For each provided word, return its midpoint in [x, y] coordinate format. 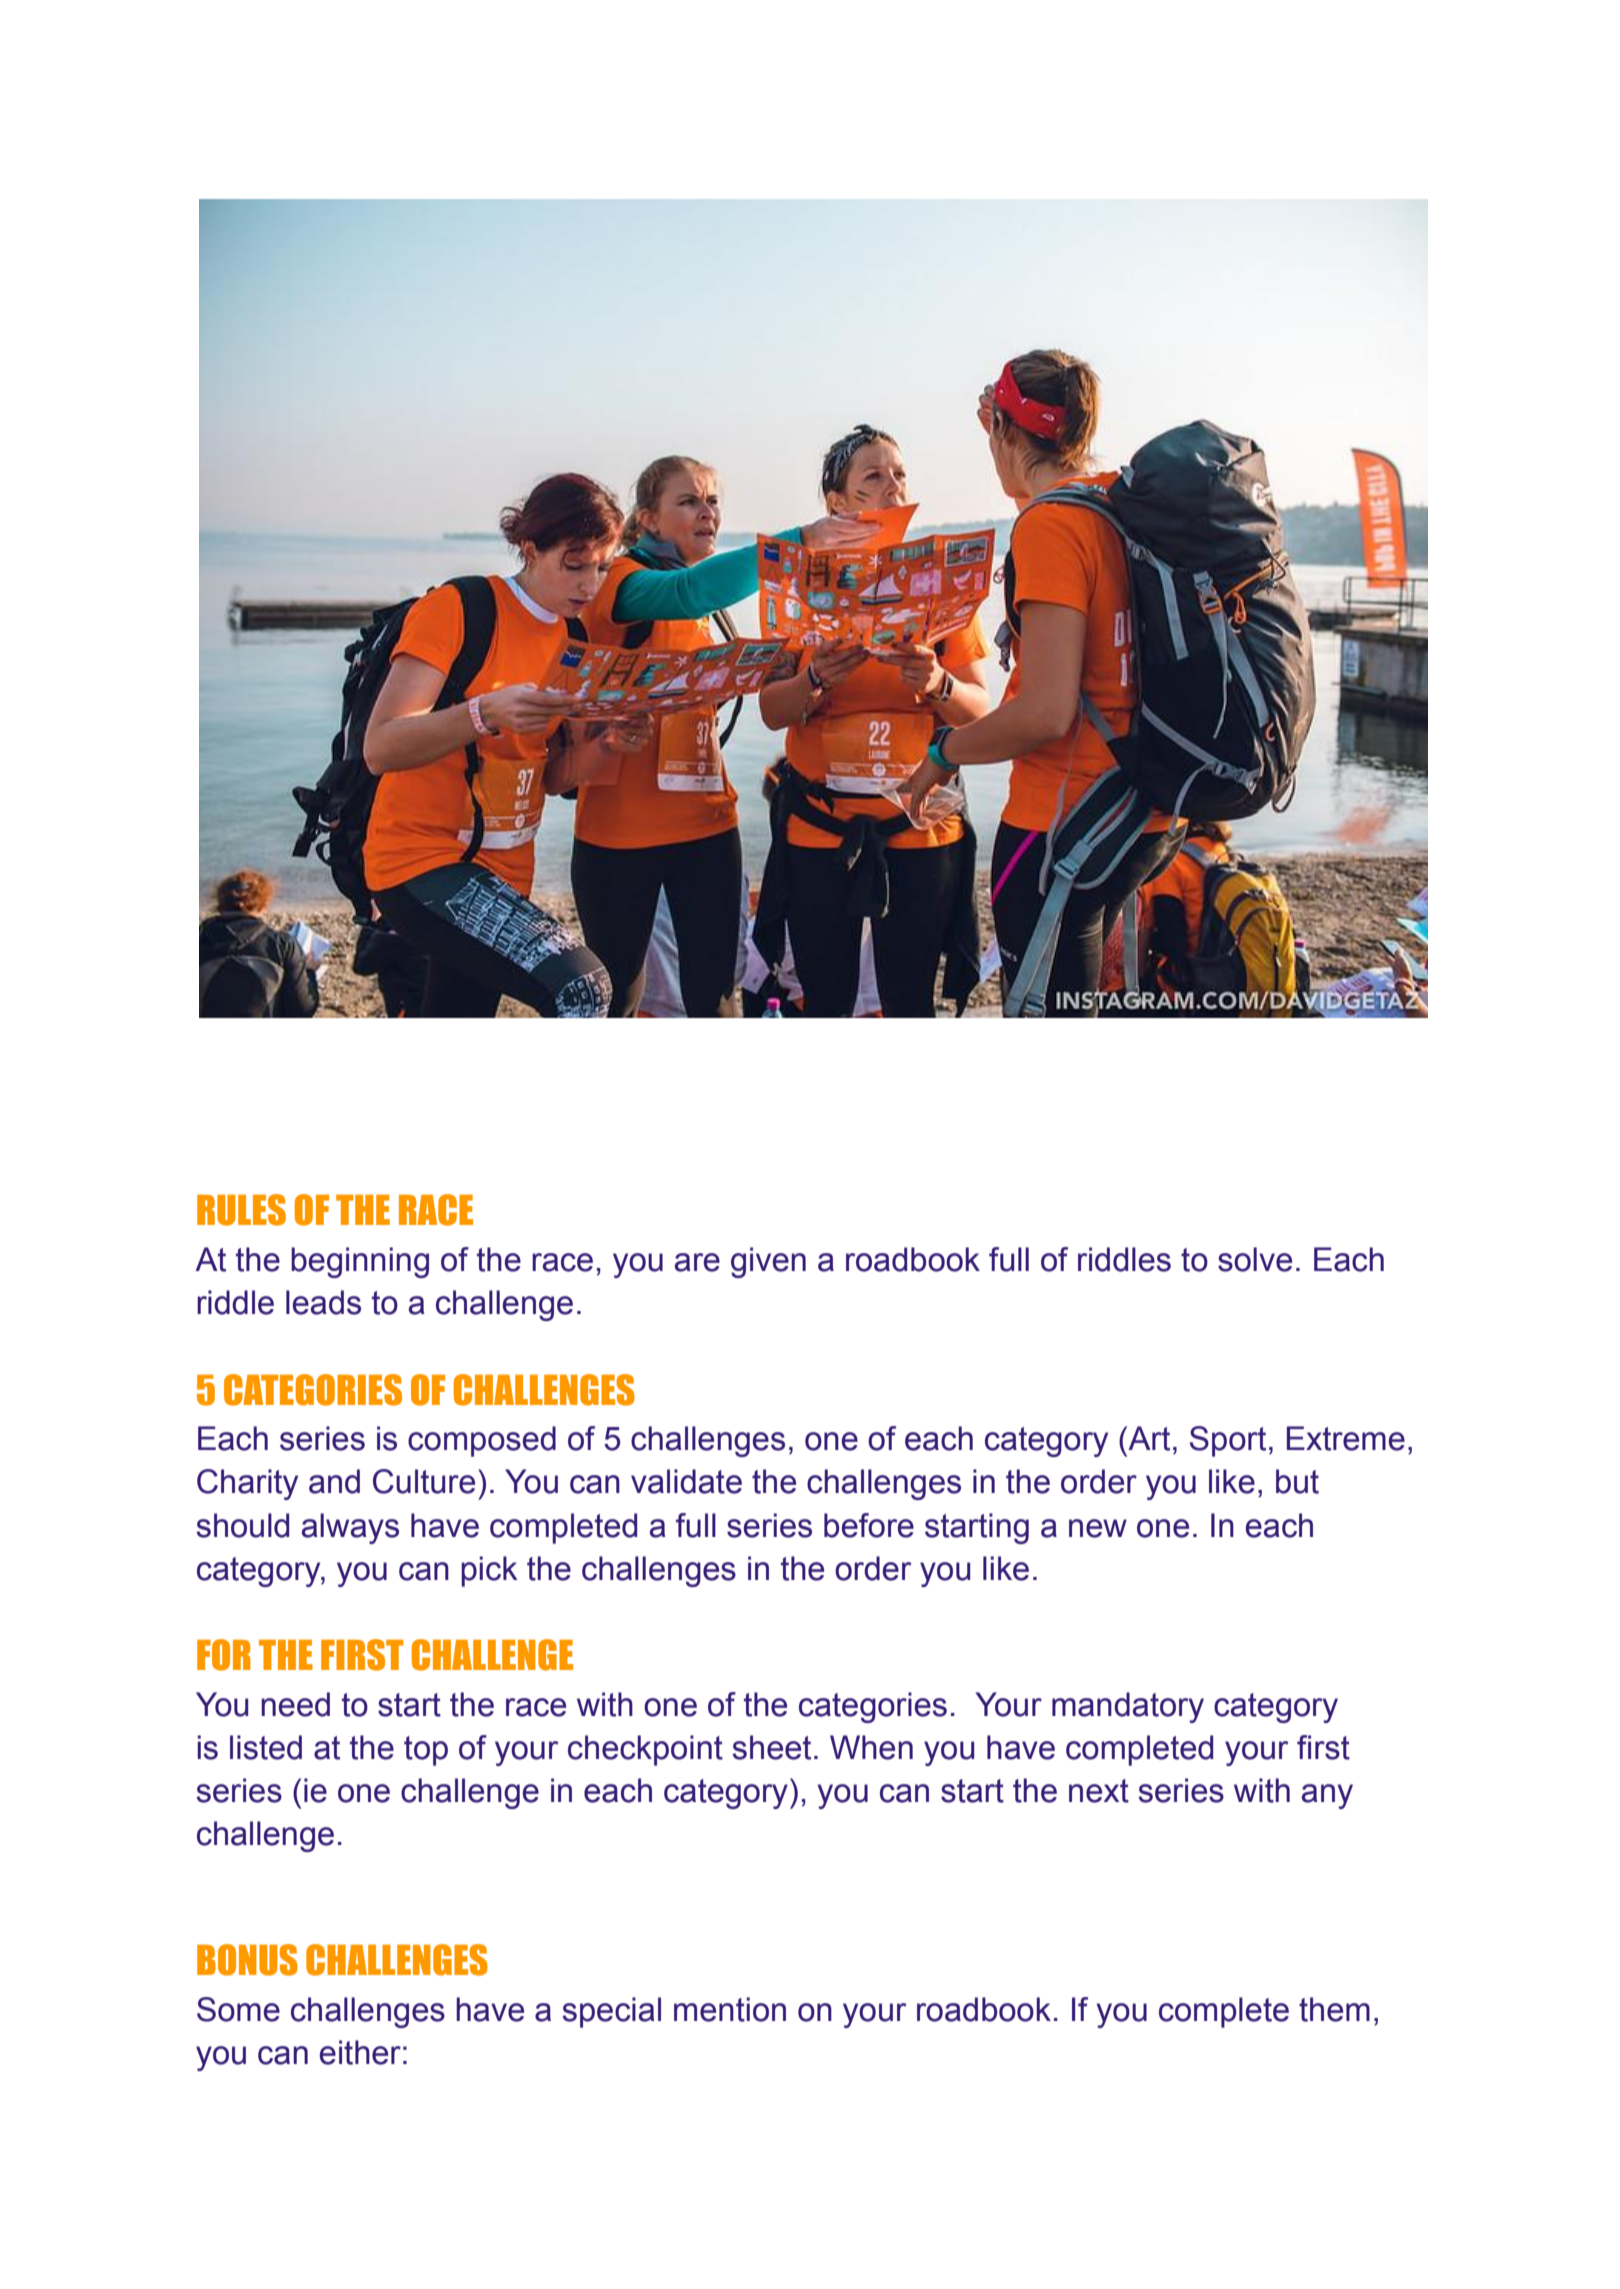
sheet [771, 1747]
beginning [360, 1262]
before [869, 1525]
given [768, 1262]
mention [730, 2009]
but [1297, 1481]
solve [1255, 1259]
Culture [424, 1481]
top [426, 1751]
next [1099, 1791]
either [360, 2052]
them [1334, 2009]
